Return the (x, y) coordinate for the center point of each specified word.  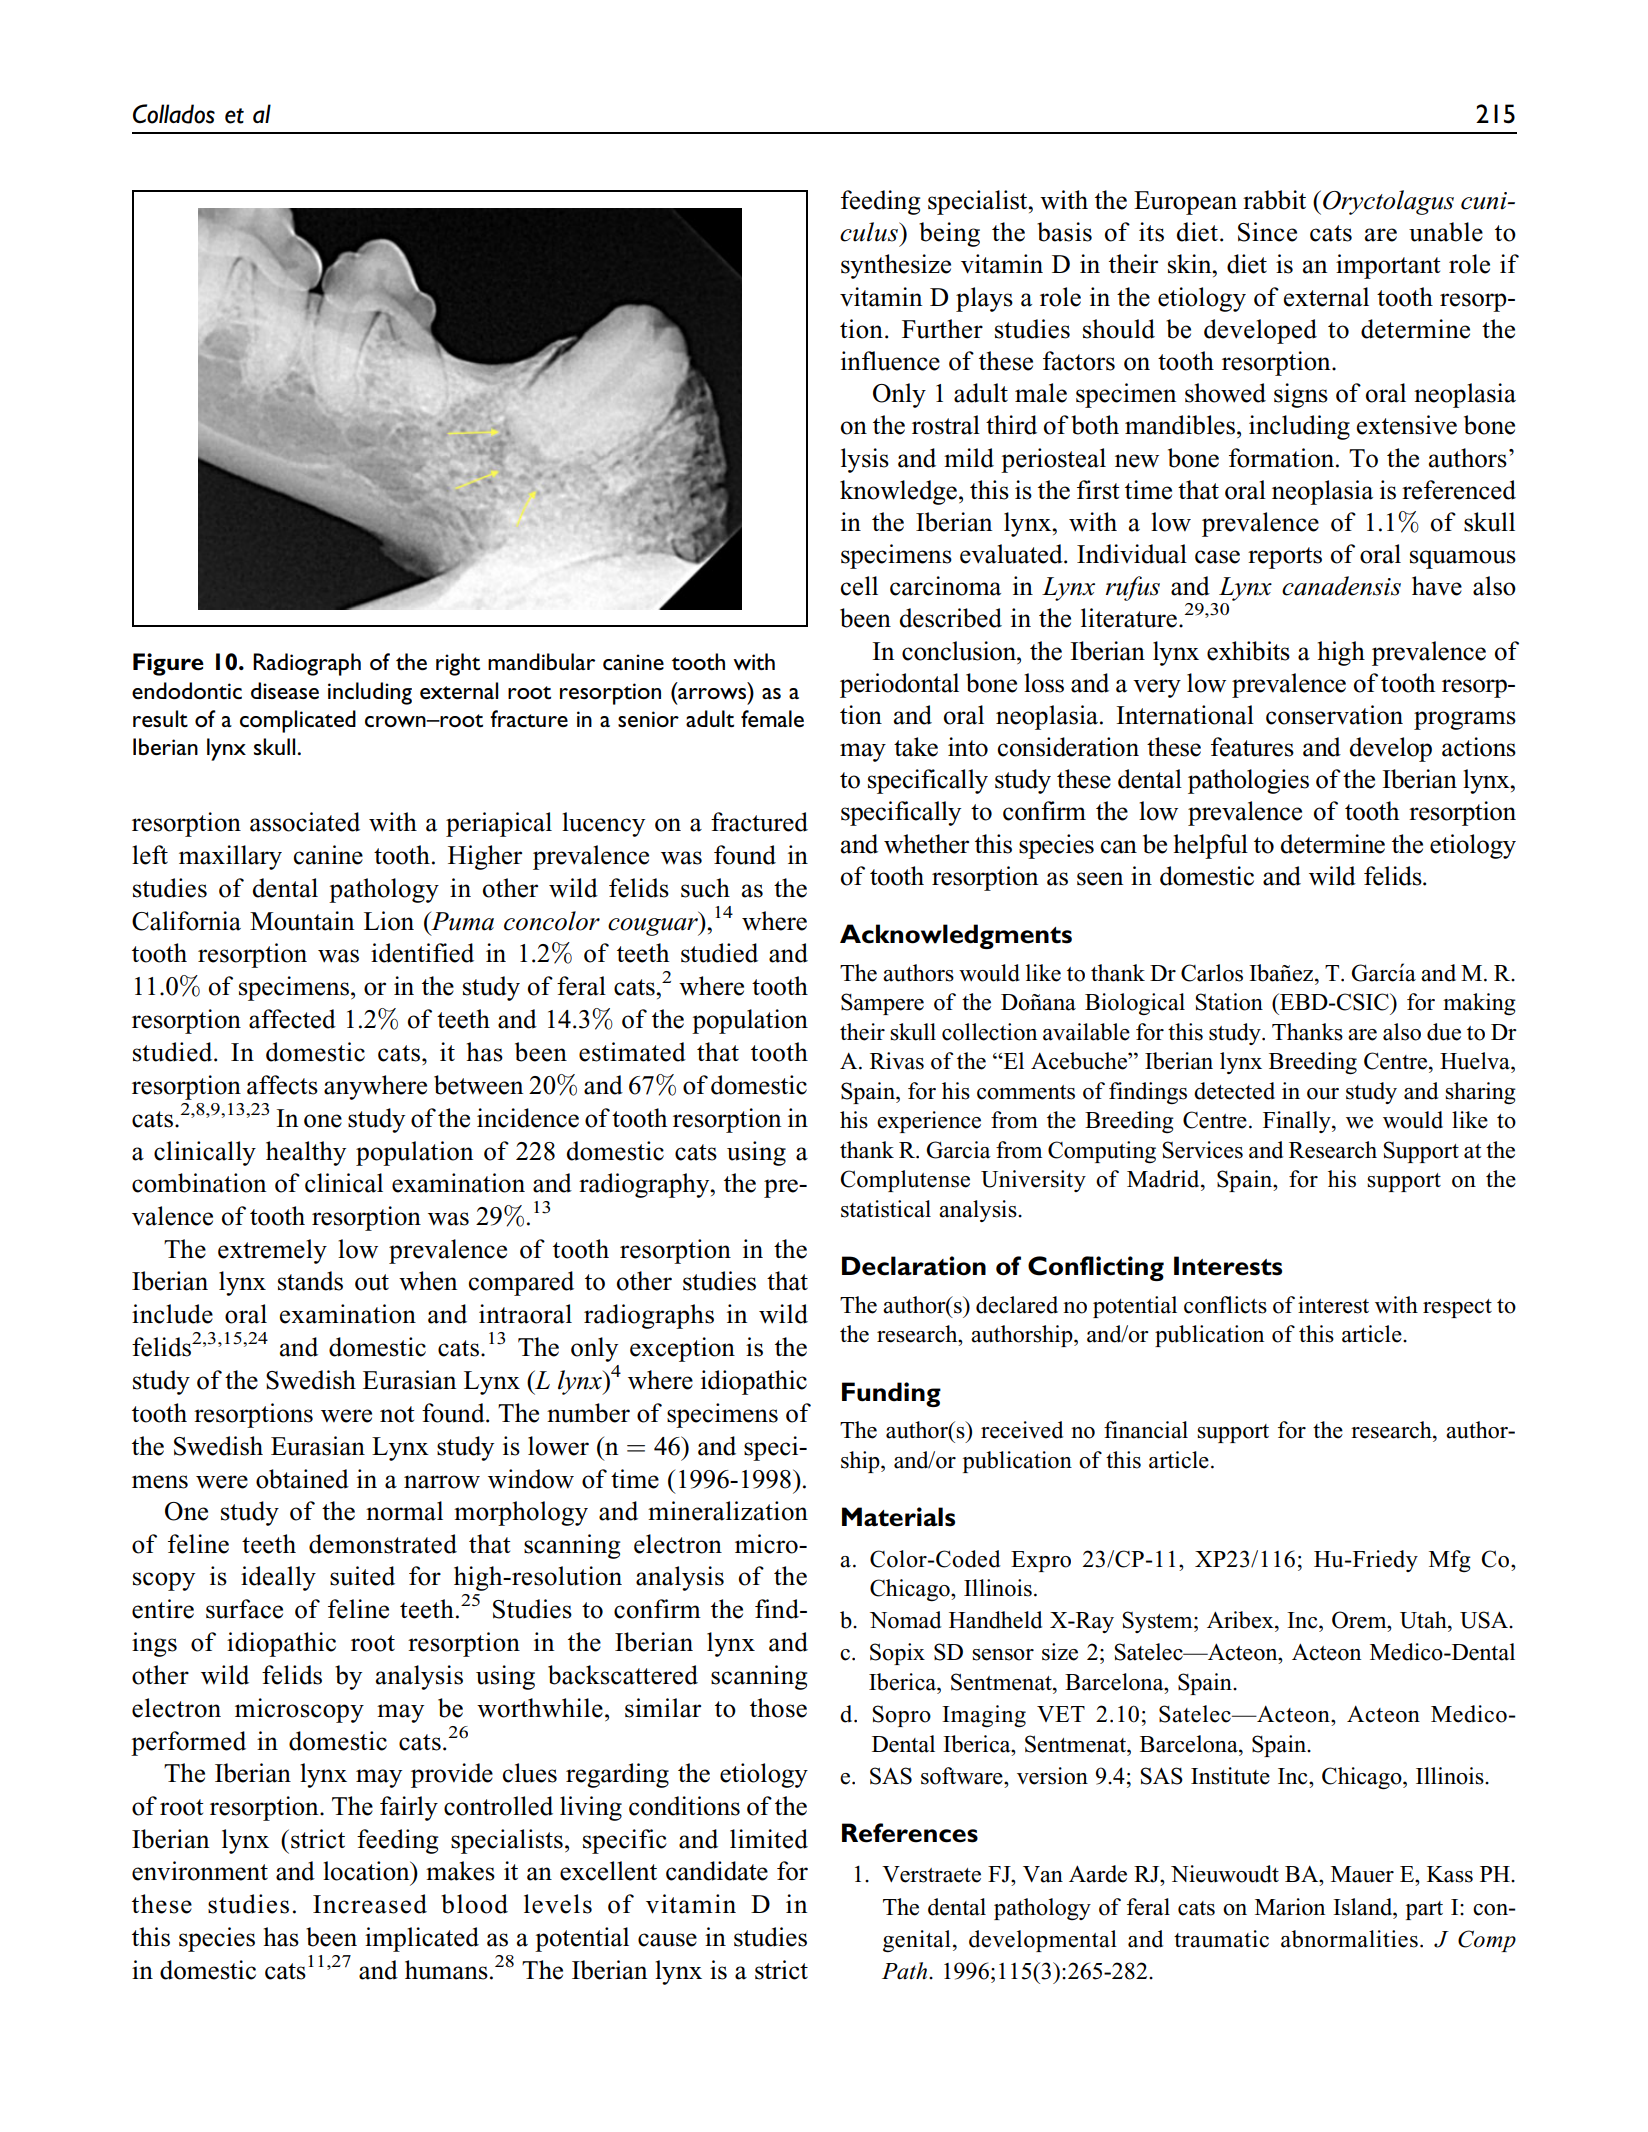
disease (285, 690)
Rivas (897, 1061)
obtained (302, 1479)
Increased (370, 1904)
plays (984, 299)
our (1323, 1094)
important (1388, 266)
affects (282, 1085)
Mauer (1362, 1874)
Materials (898, 1517)
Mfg (1450, 1561)
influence (890, 361)
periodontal (899, 685)
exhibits (1248, 651)
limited (769, 1839)
